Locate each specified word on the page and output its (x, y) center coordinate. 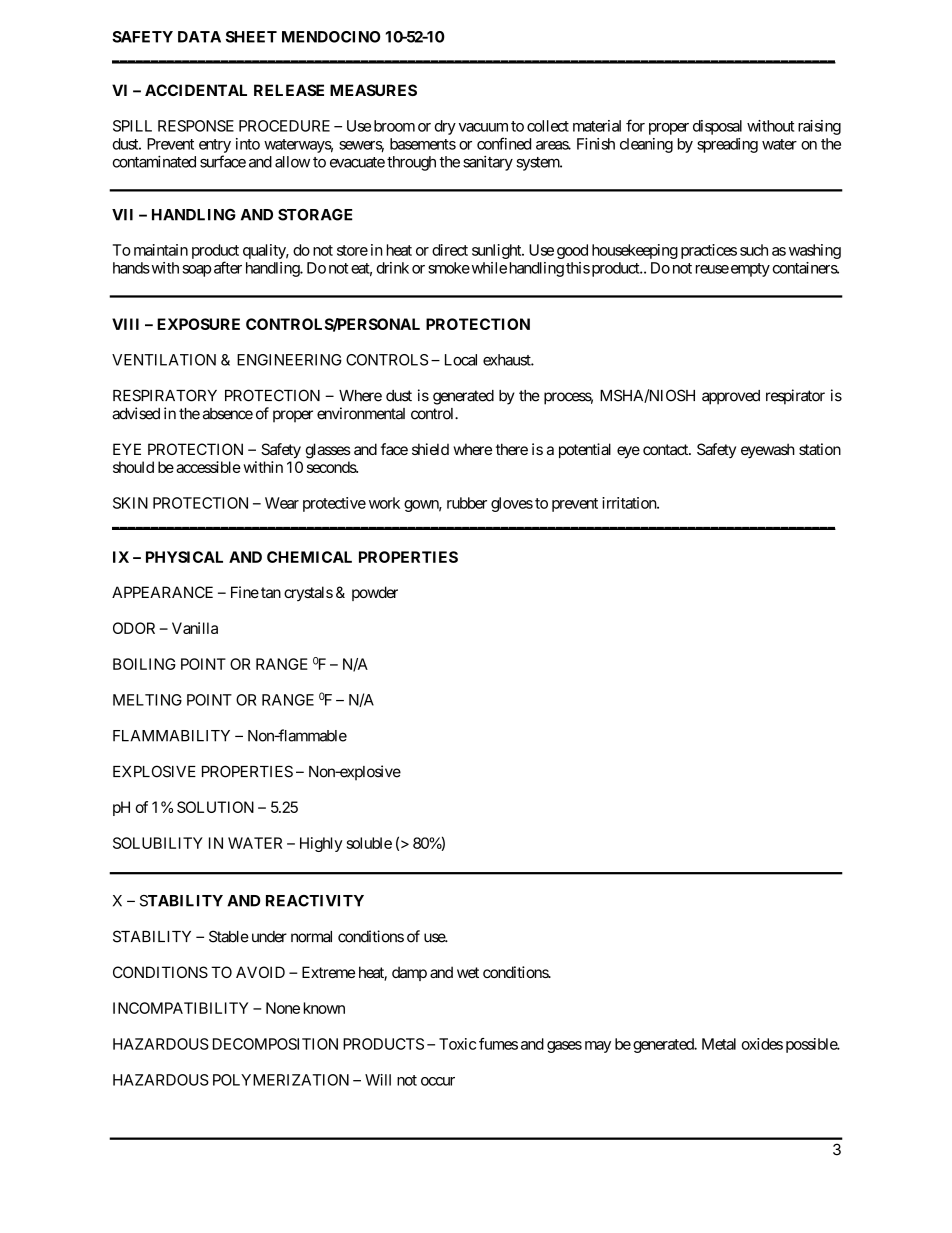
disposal (717, 127)
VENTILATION (164, 360)
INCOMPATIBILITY (180, 1008)
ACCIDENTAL (196, 90)
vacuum (483, 127)
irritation (630, 503)
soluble (369, 843)
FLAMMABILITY (171, 736)
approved (731, 397)
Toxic (457, 1044)
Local (461, 360)
